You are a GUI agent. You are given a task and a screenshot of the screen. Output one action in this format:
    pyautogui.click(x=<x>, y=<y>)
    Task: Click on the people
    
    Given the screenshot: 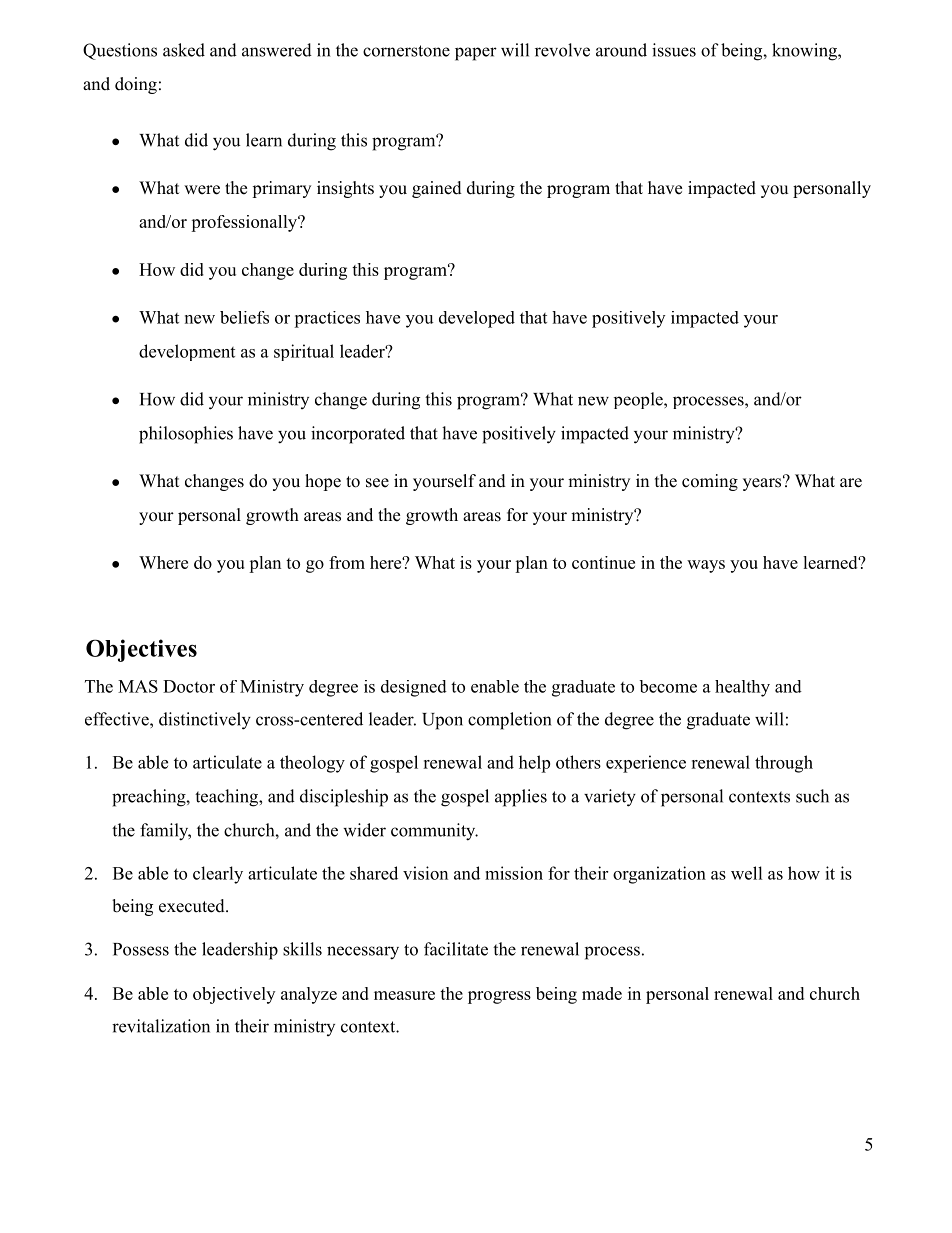 What is the action you would take?
    pyautogui.click(x=639, y=400)
